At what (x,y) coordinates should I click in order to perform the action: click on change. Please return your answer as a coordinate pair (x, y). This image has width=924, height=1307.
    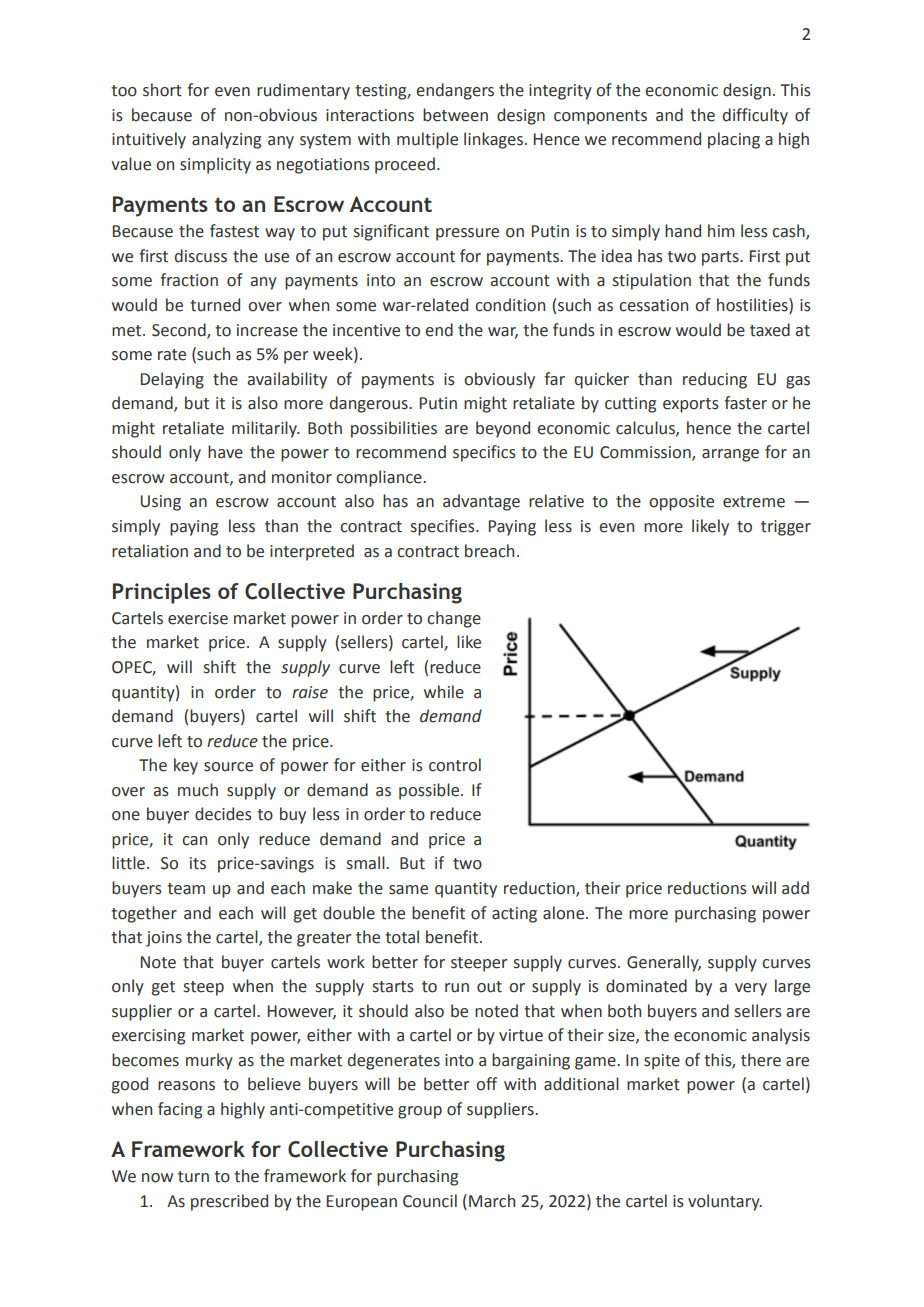
    Looking at the image, I should click on (454, 619).
